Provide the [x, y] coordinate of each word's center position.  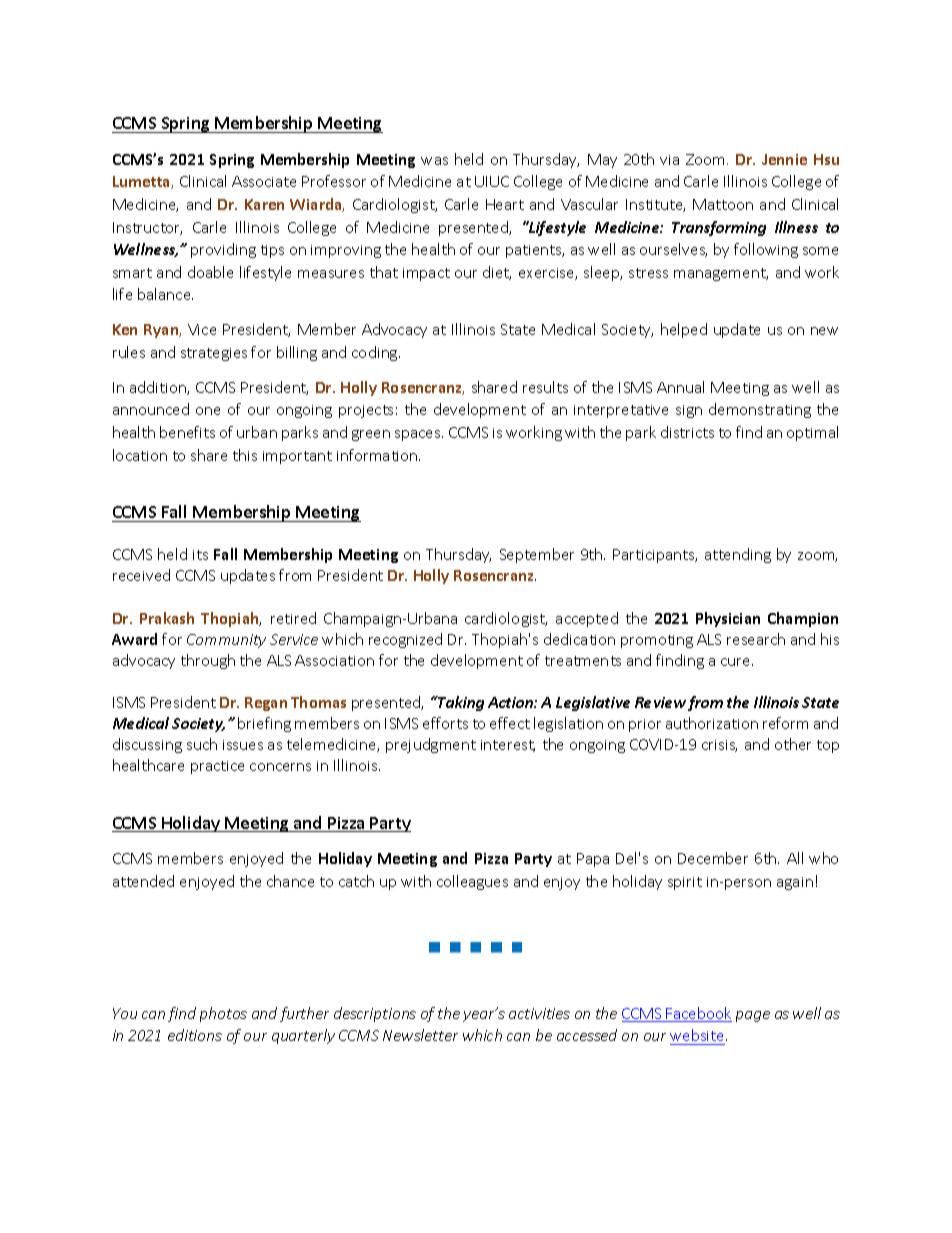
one [208, 411]
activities [539, 1013]
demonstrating [760, 410]
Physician [728, 619]
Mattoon [723, 204]
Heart [505, 204]
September [537, 555]
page [753, 1016]
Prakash [167, 618]
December [713, 858]
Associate [264, 181]
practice [217, 767]
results [545, 387]
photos [223, 1014]
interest [508, 746]
